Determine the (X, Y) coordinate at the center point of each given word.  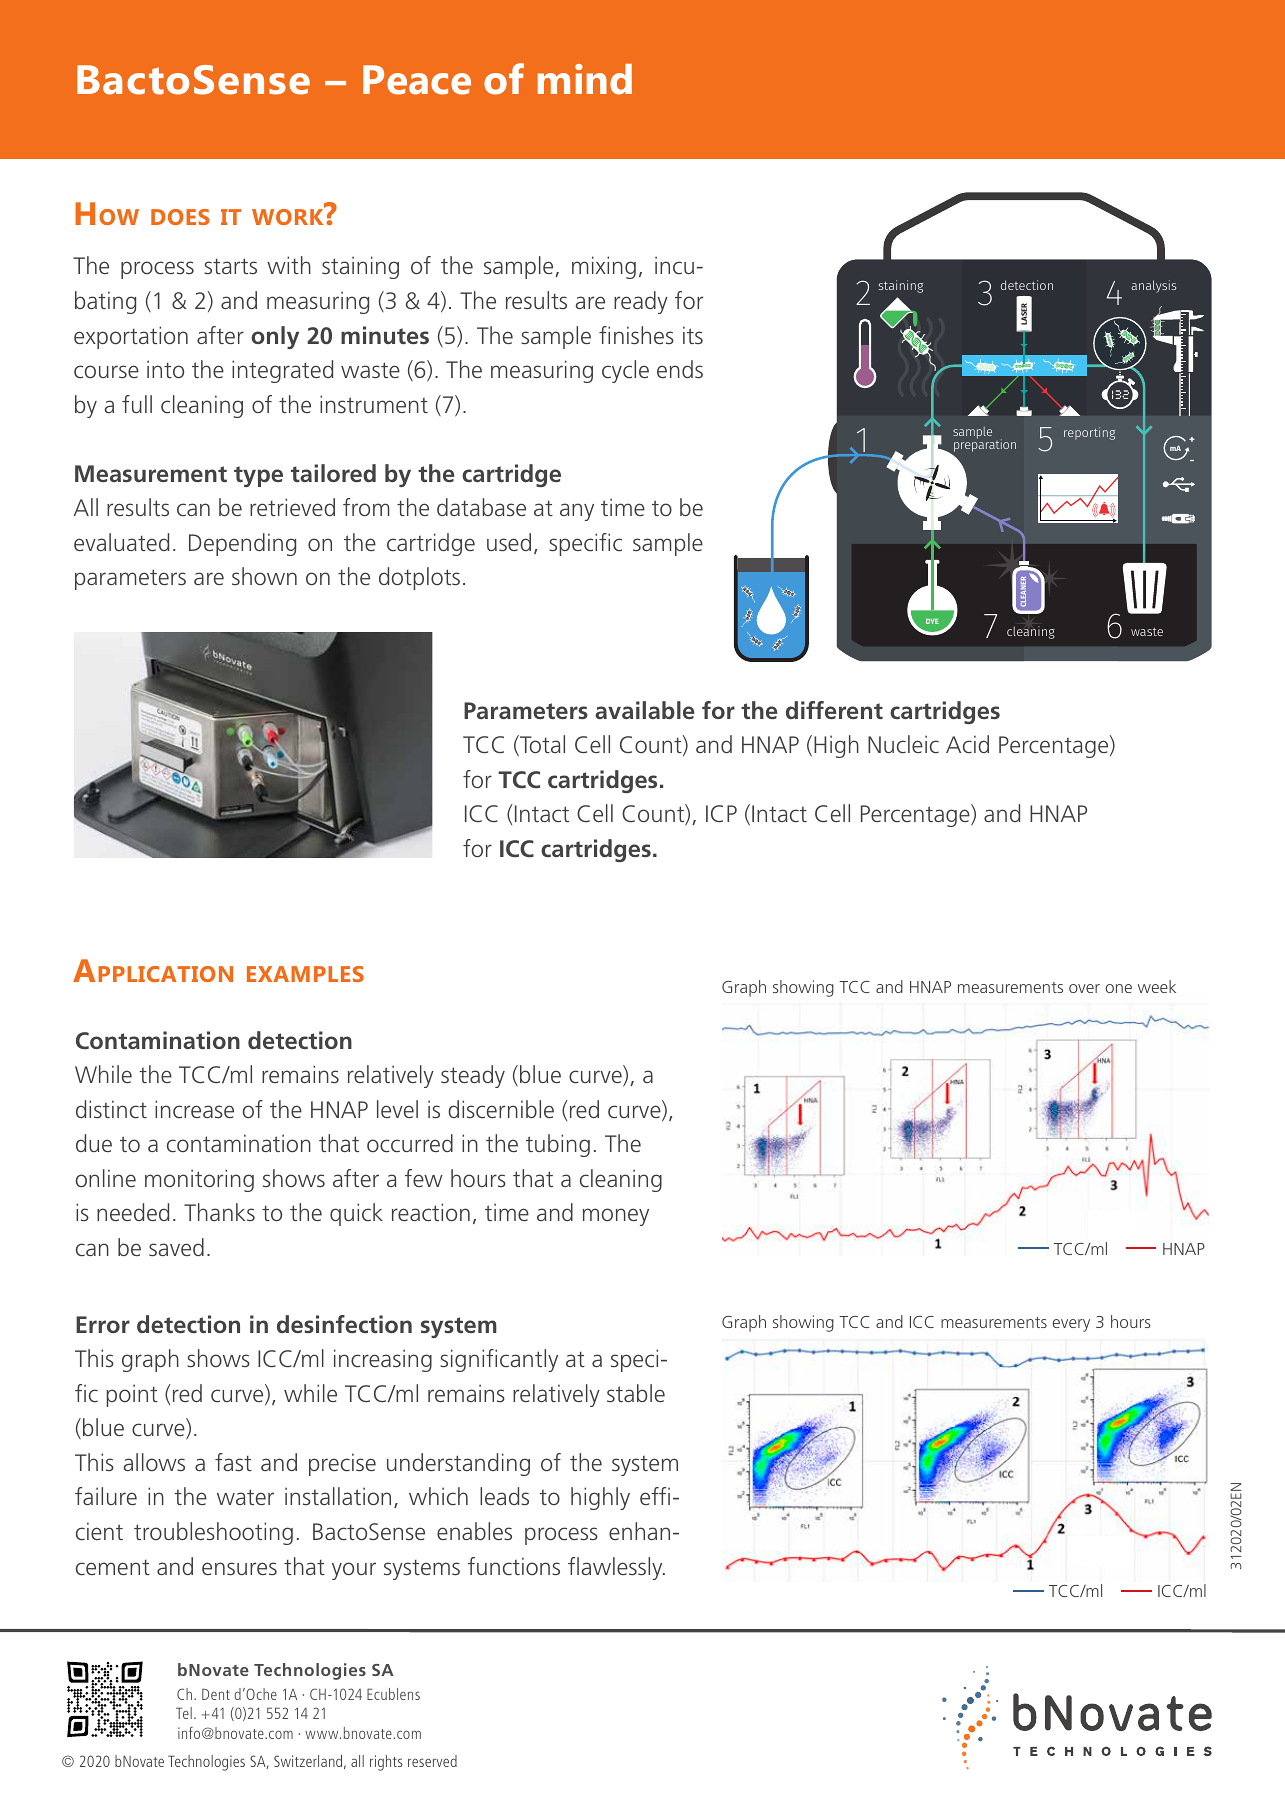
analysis (1153, 286)
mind (585, 79)
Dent (216, 1694)
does (180, 217)
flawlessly (616, 1568)
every (1071, 1325)
